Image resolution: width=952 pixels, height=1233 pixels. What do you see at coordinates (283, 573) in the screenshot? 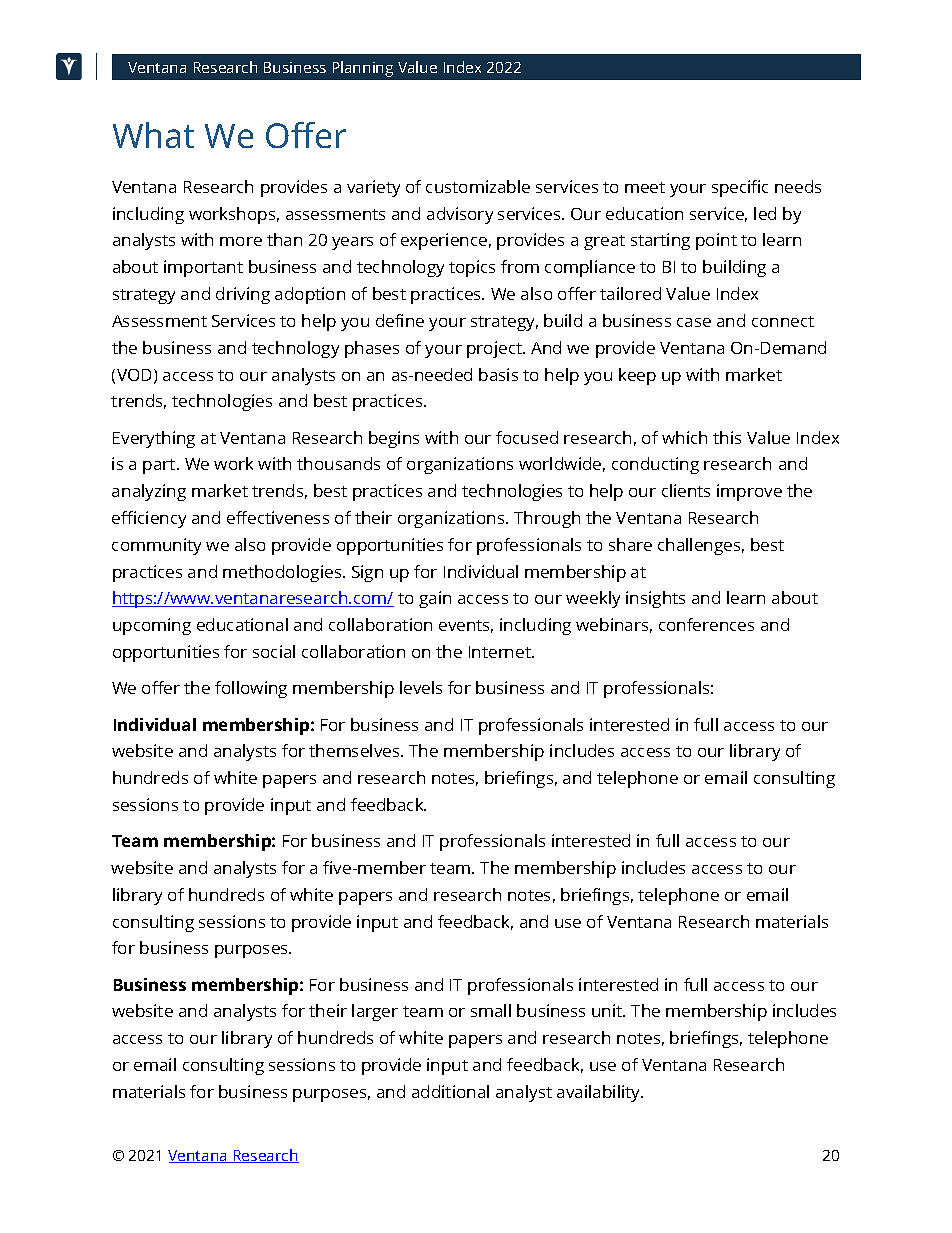
I see `methodologies` at bounding box center [283, 573].
